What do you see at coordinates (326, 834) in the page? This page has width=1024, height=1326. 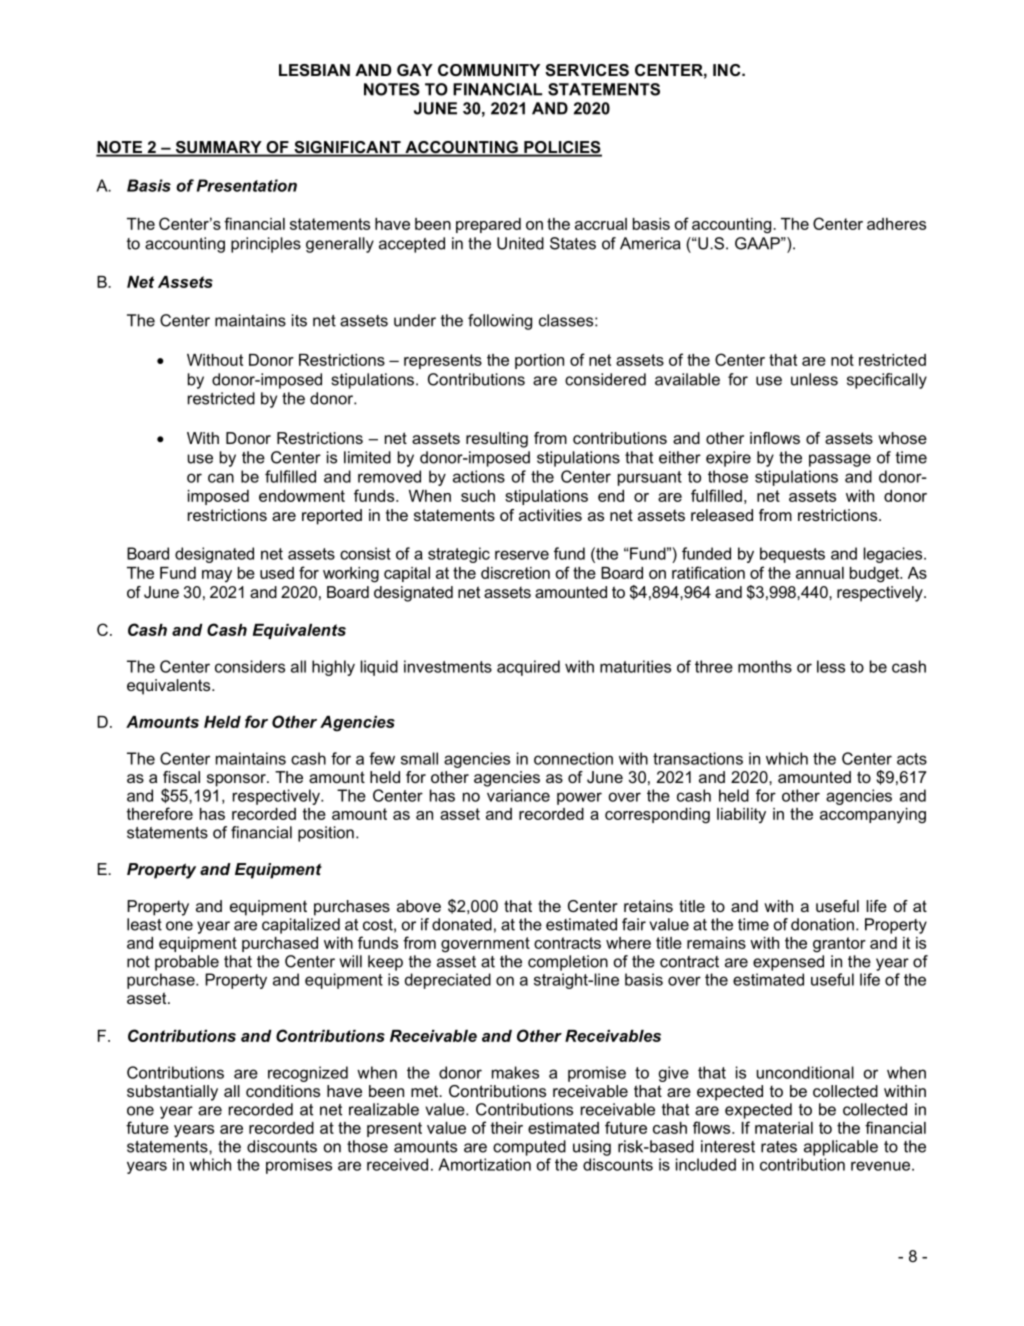 I see `position` at bounding box center [326, 834].
